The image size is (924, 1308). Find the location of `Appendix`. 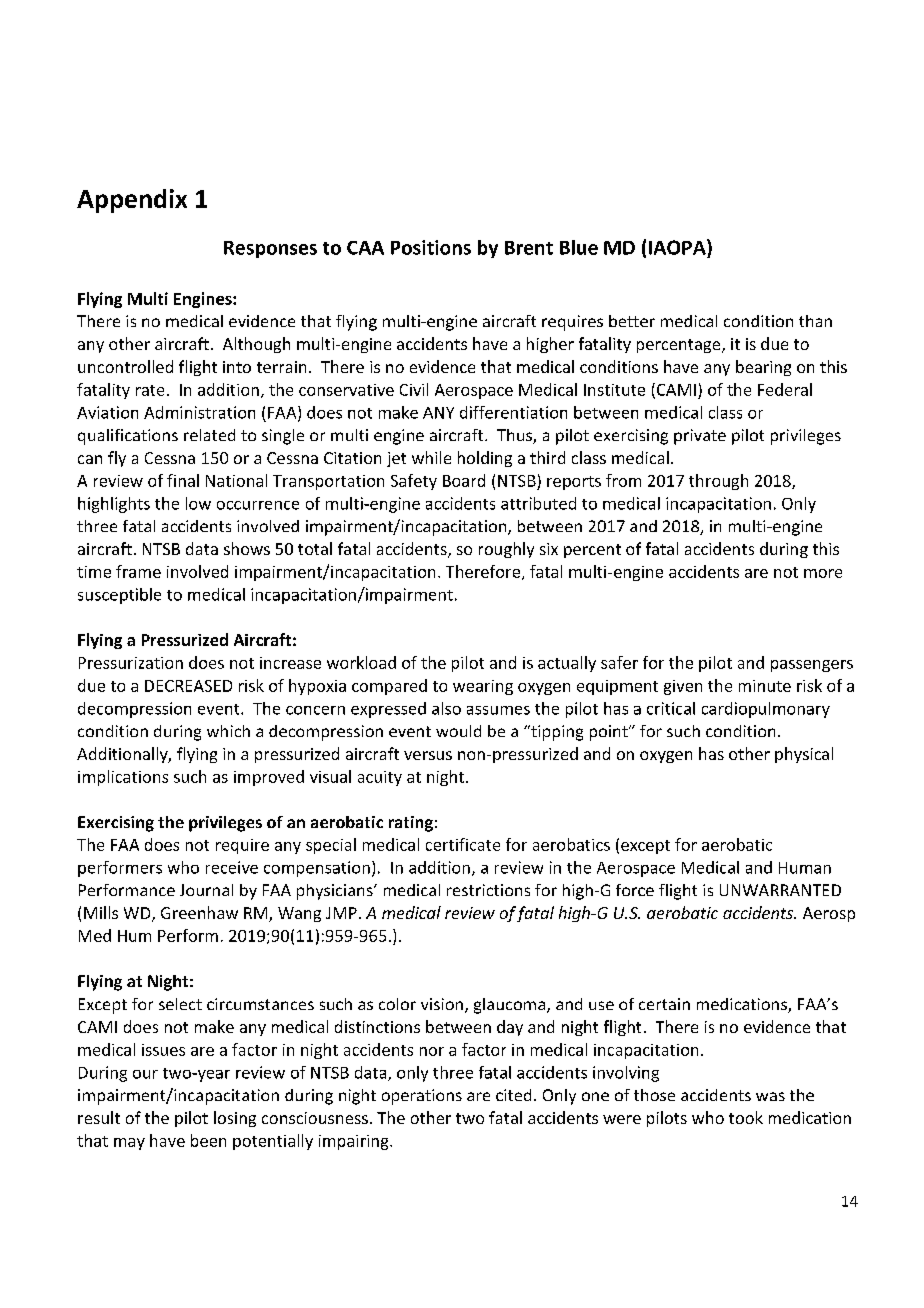

Appendix is located at coordinates (132, 201).
